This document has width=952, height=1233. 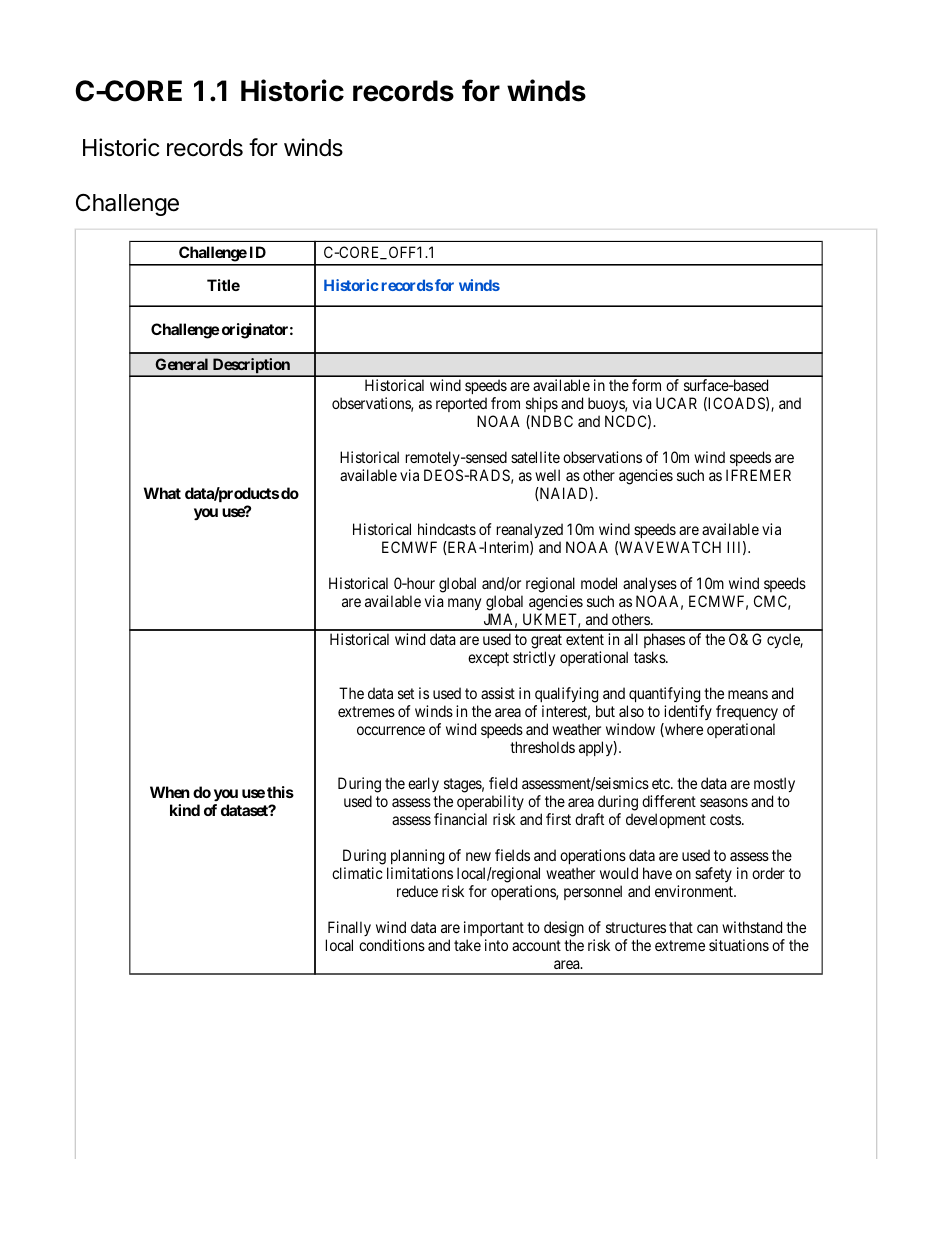 I want to click on Finally, so click(x=348, y=930).
